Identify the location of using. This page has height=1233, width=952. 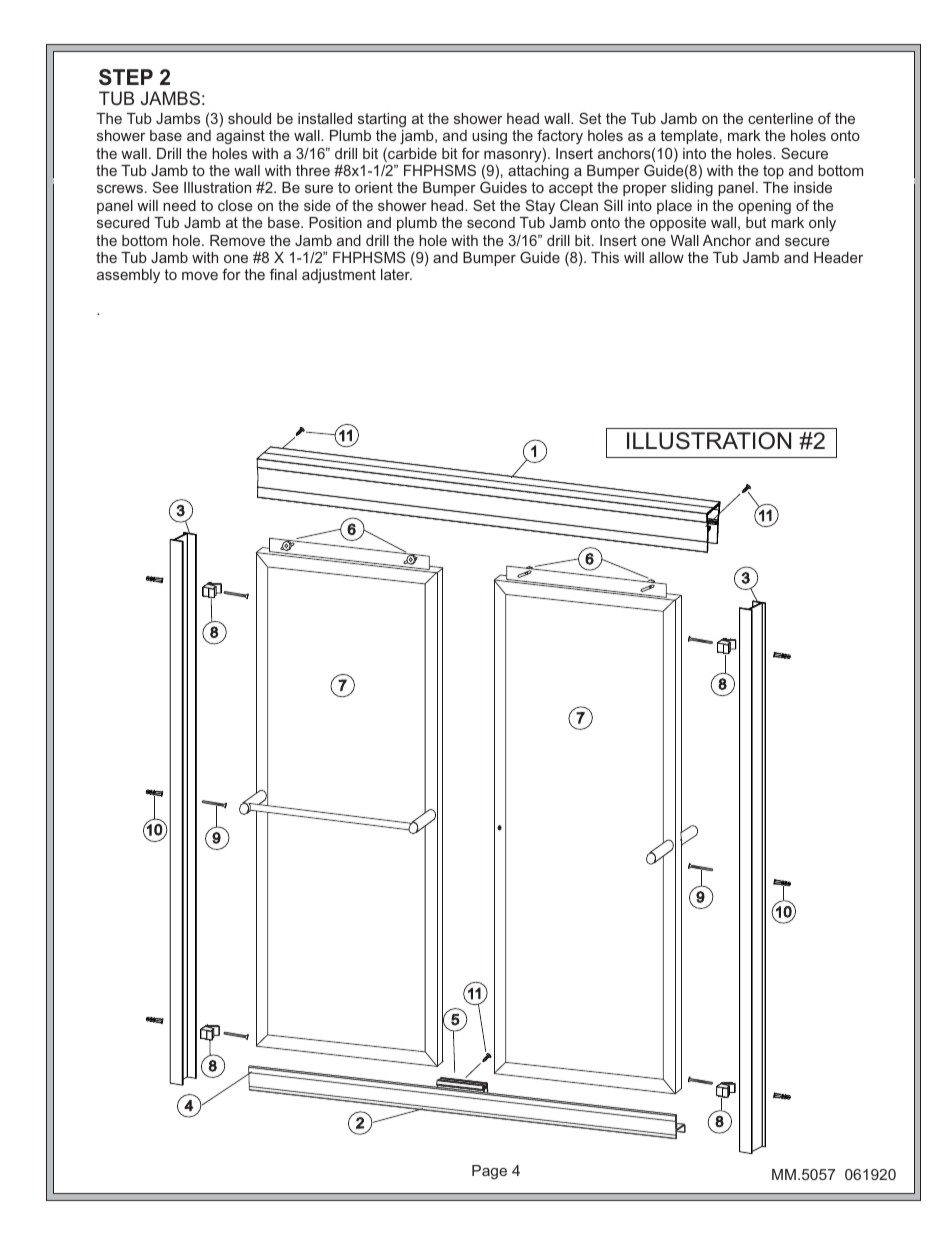
(489, 137).
